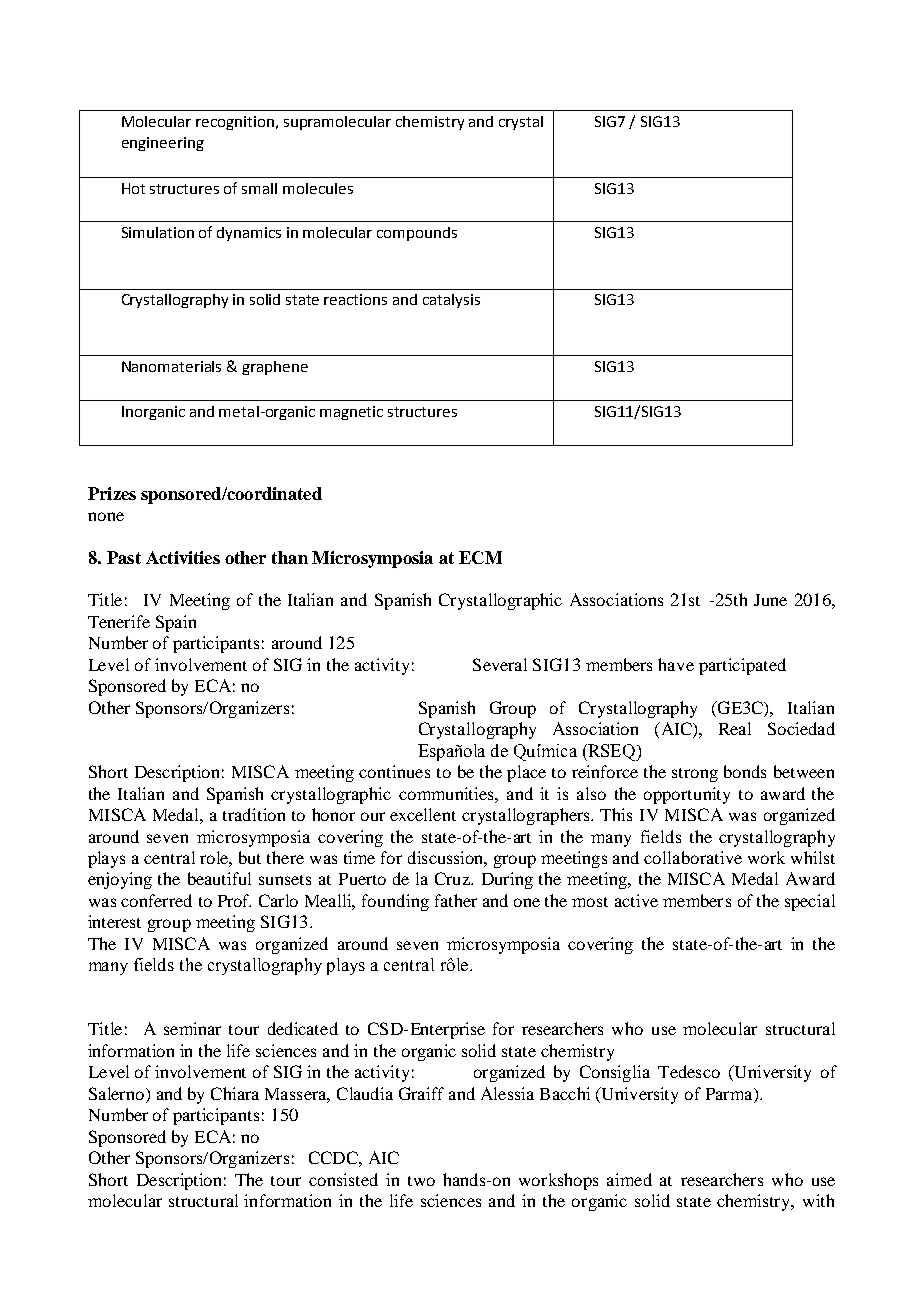 The height and width of the screenshot is (1308, 924). What do you see at coordinates (235, 1093) in the screenshot?
I see `Chiara` at bounding box center [235, 1093].
